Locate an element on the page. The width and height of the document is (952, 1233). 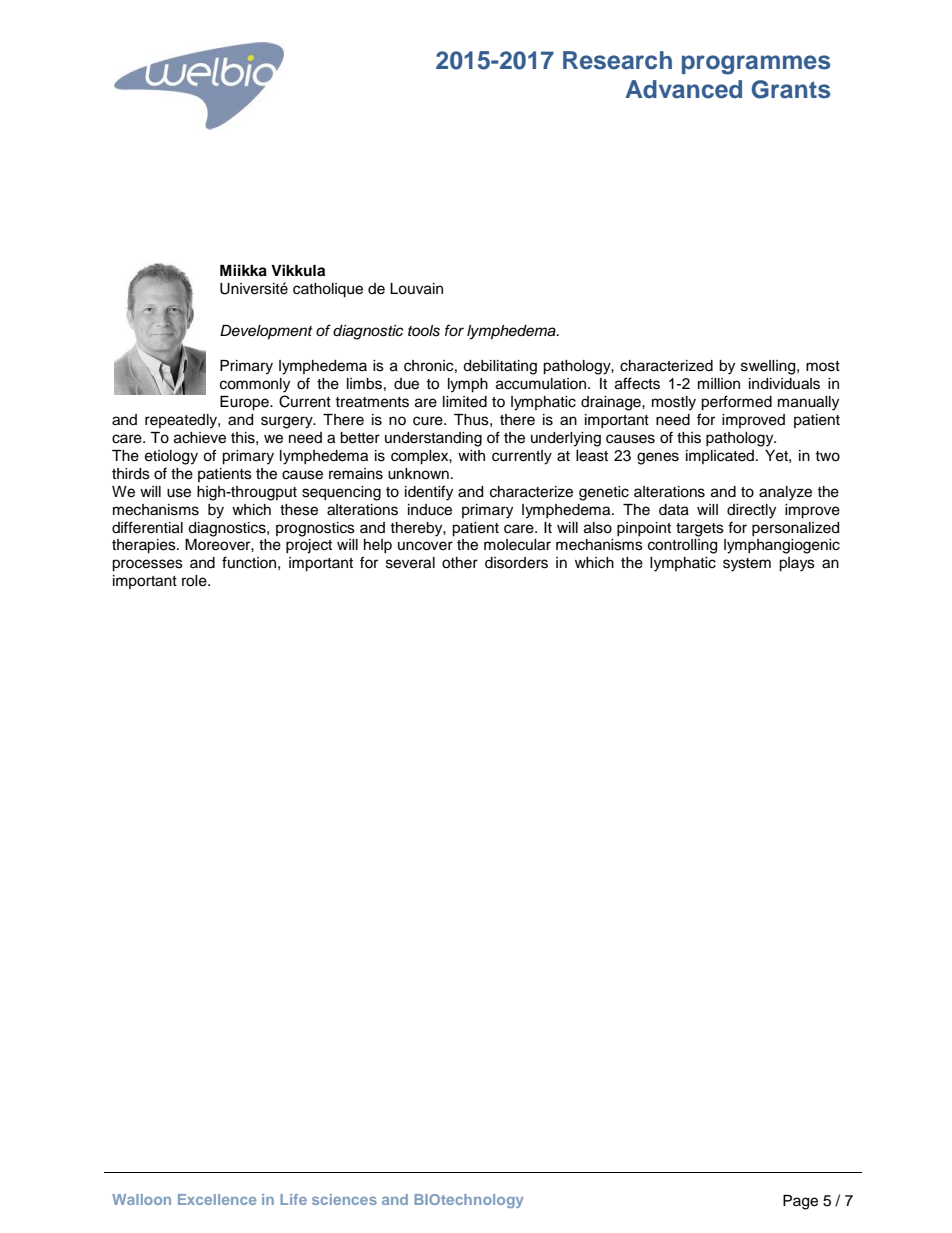
with is located at coordinates (471, 455).
